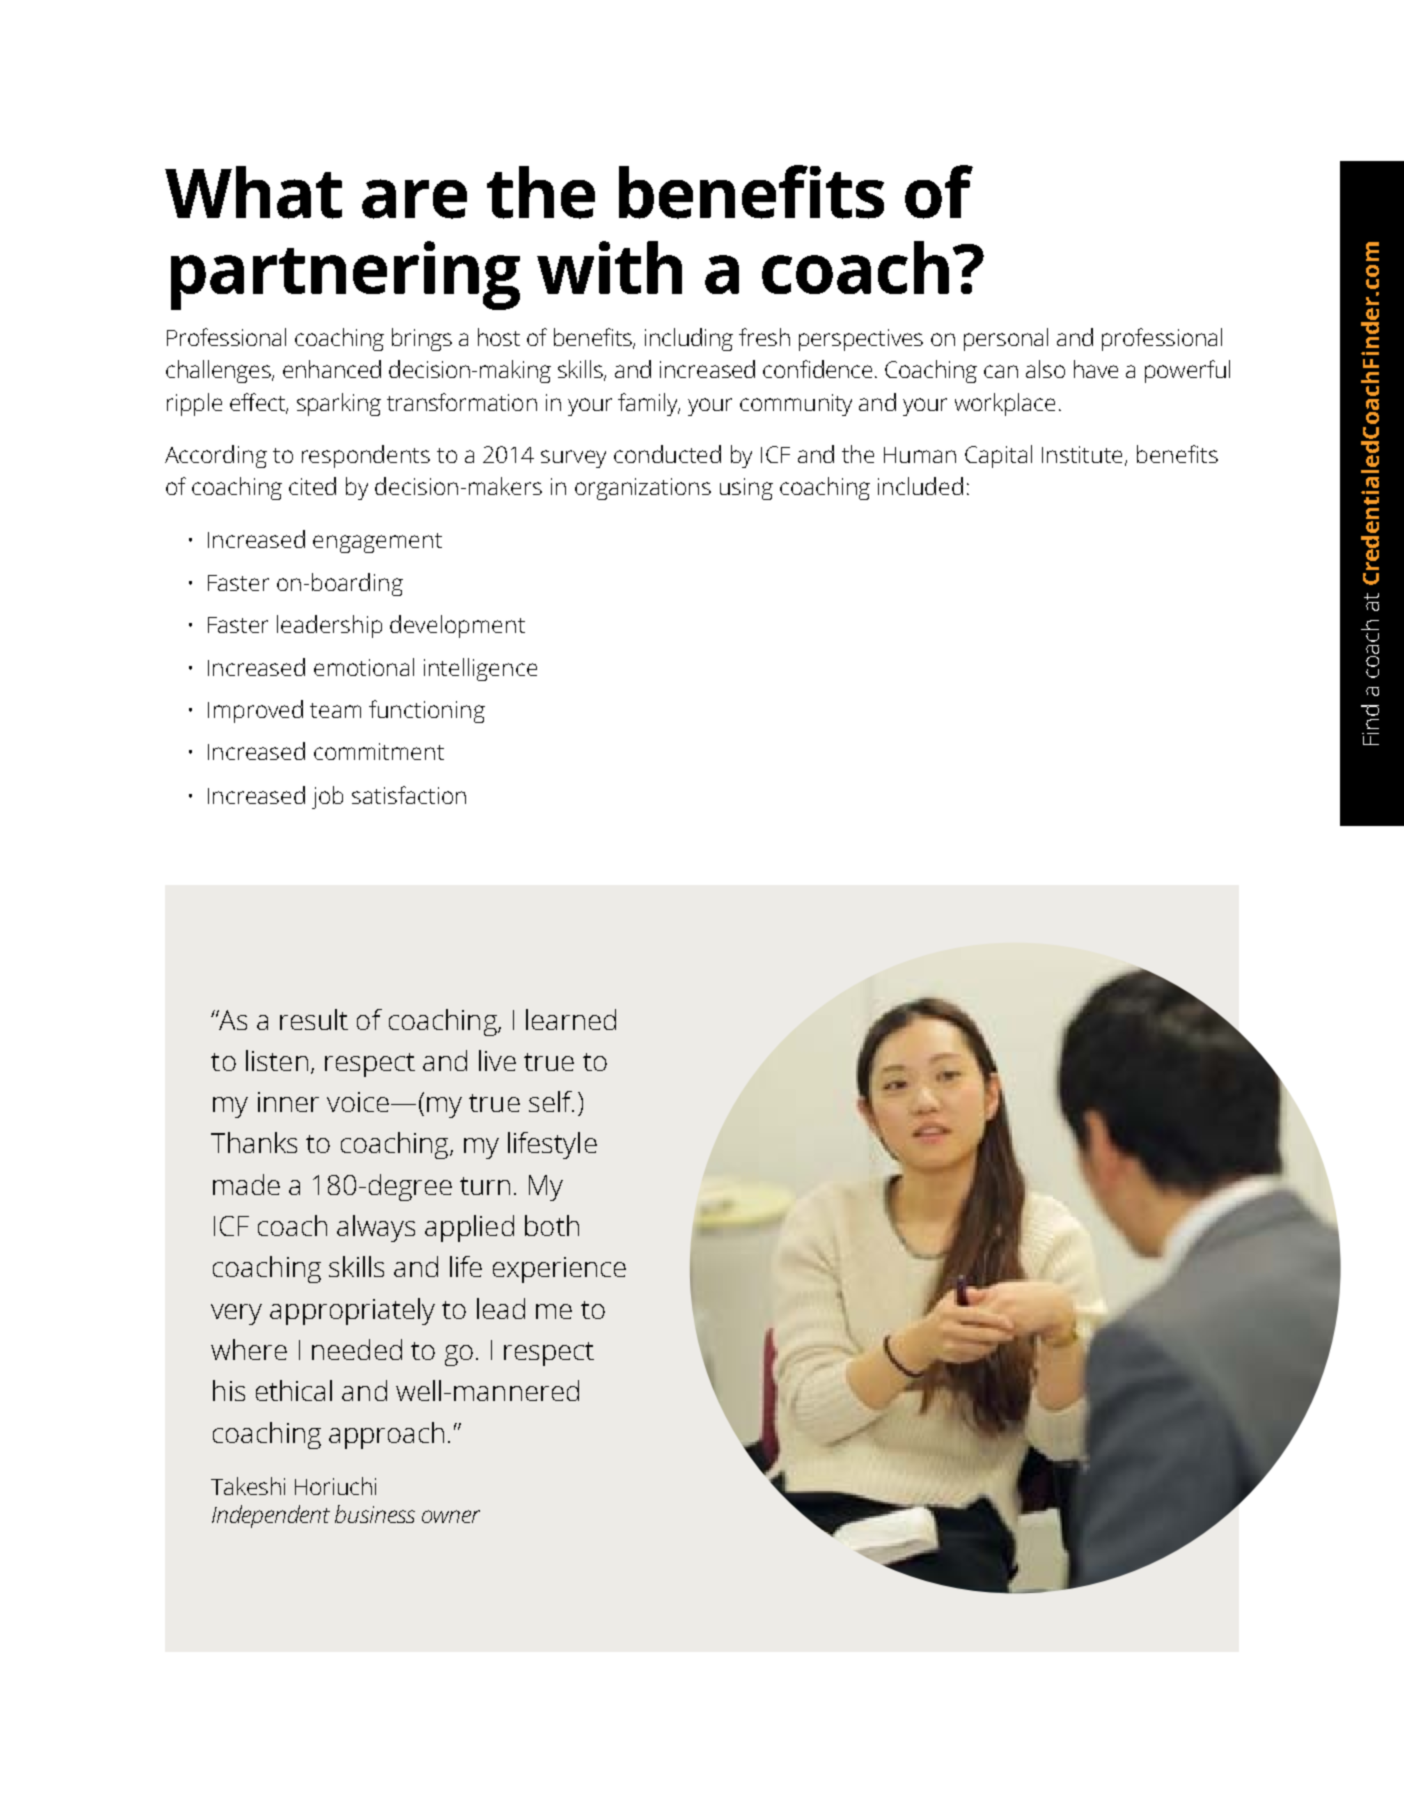 The height and width of the screenshot is (1817, 1404). I want to click on partnering, so click(345, 275).
